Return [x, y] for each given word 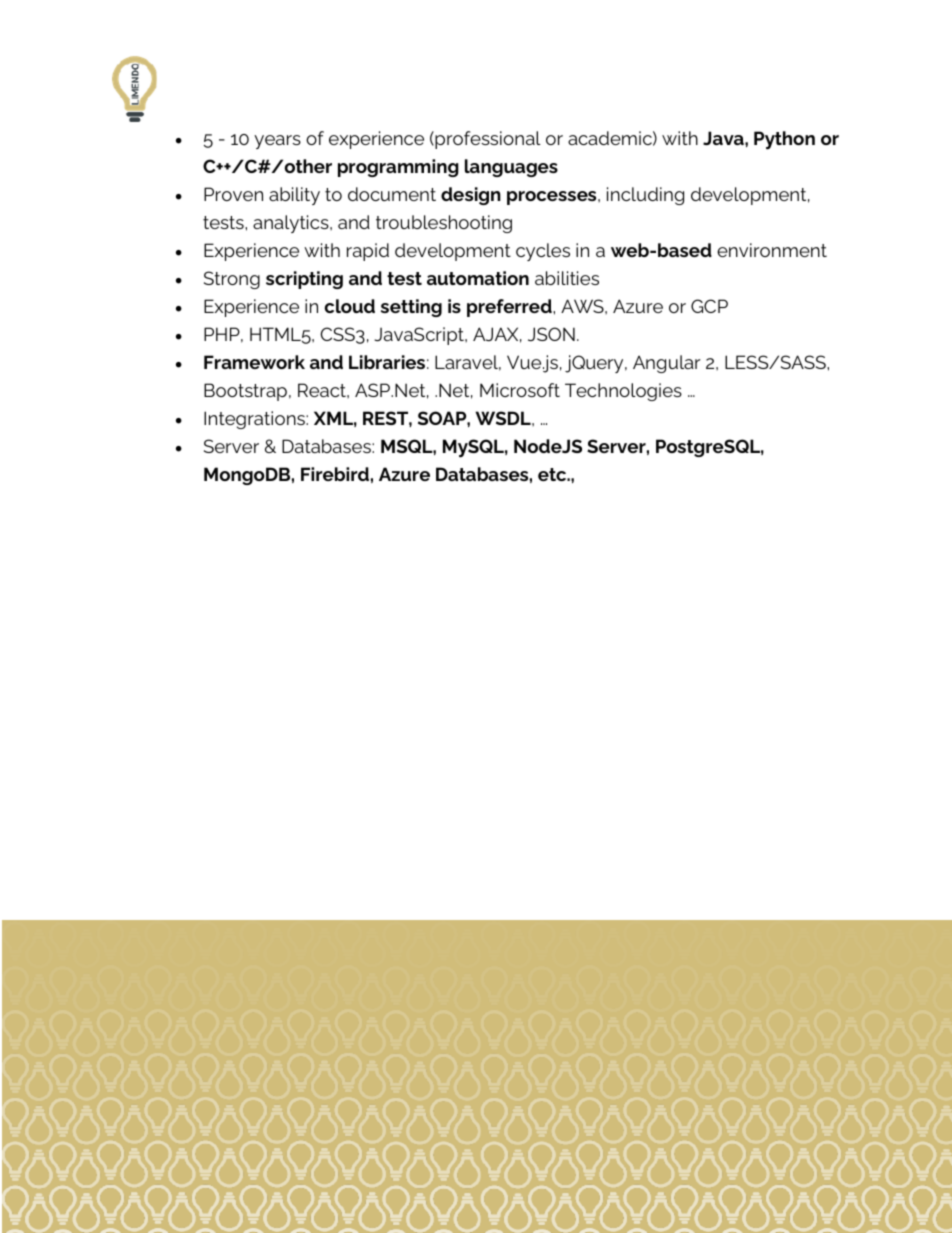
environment [772, 250]
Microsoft [520, 390]
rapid [368, 252]
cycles [543, 252]
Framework [254, 362]
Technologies [623, 392]
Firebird [335, 474]
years [277, 142]
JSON [551, 334]
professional [487, 140]
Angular [667, 364]
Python [784, 140]
